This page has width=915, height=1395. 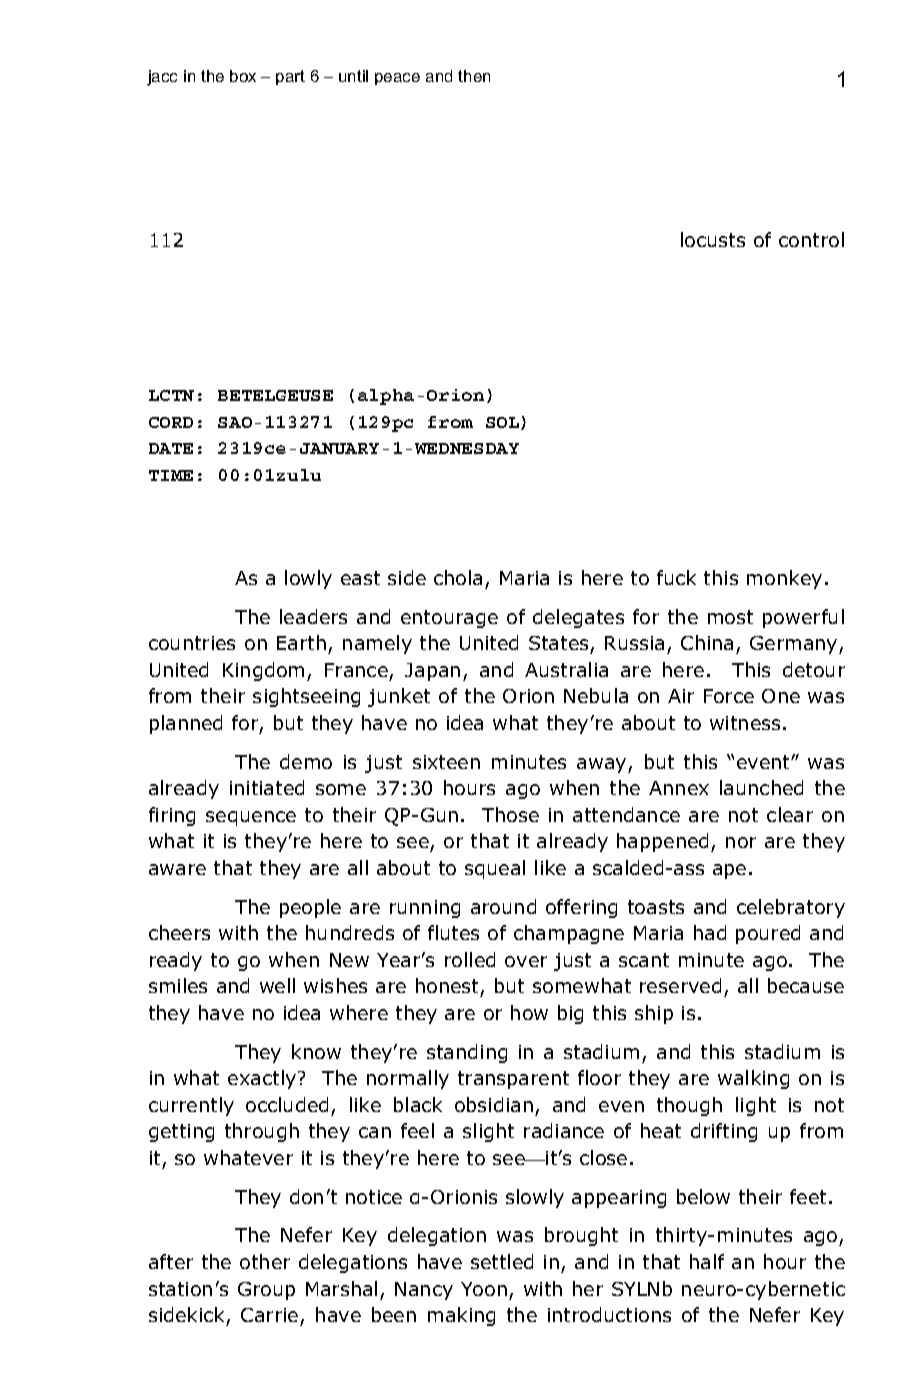 I want to click on most, so click(x=730, y=617).
